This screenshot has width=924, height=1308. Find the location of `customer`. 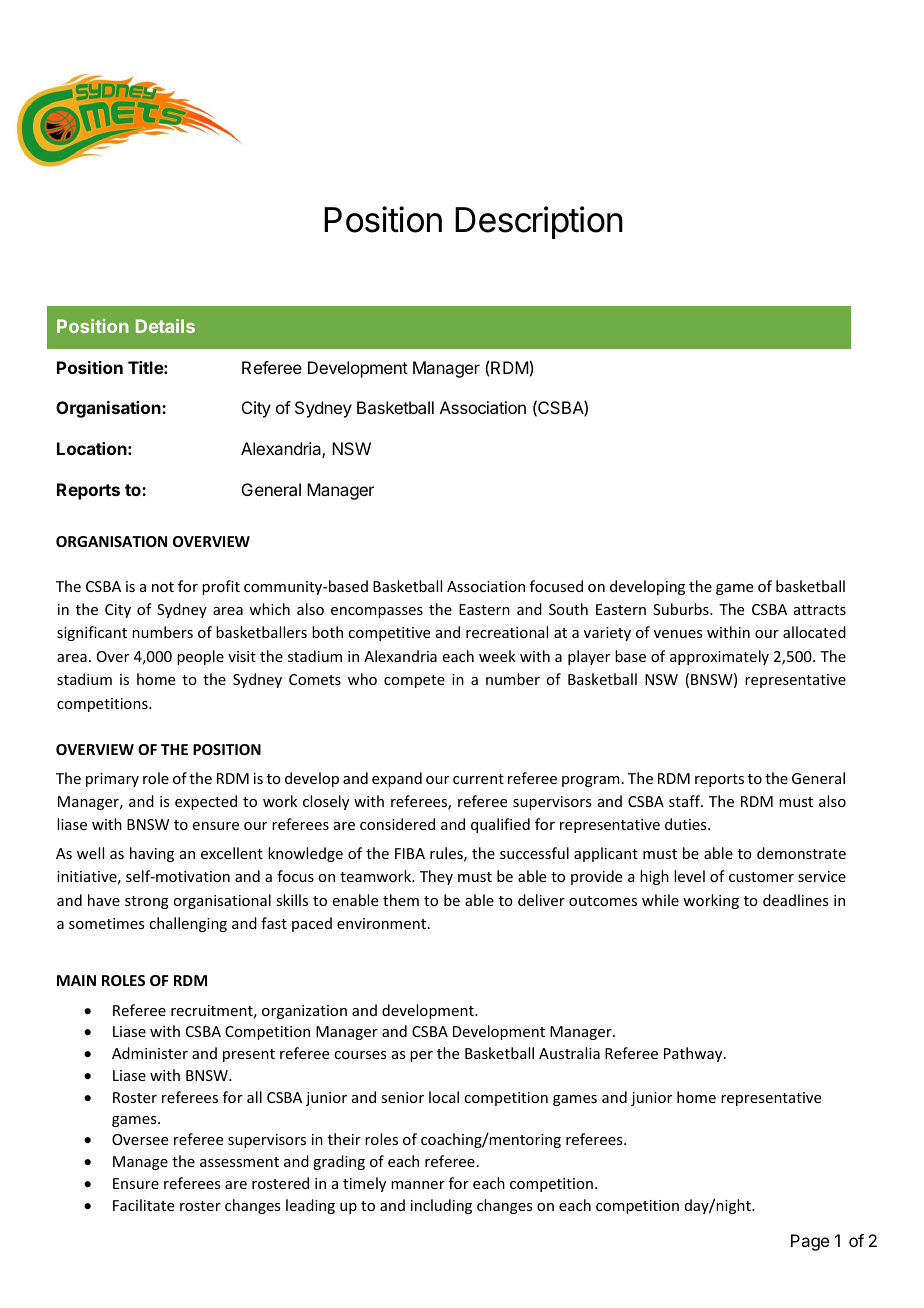

customer is located at coordinates (761, 877).
